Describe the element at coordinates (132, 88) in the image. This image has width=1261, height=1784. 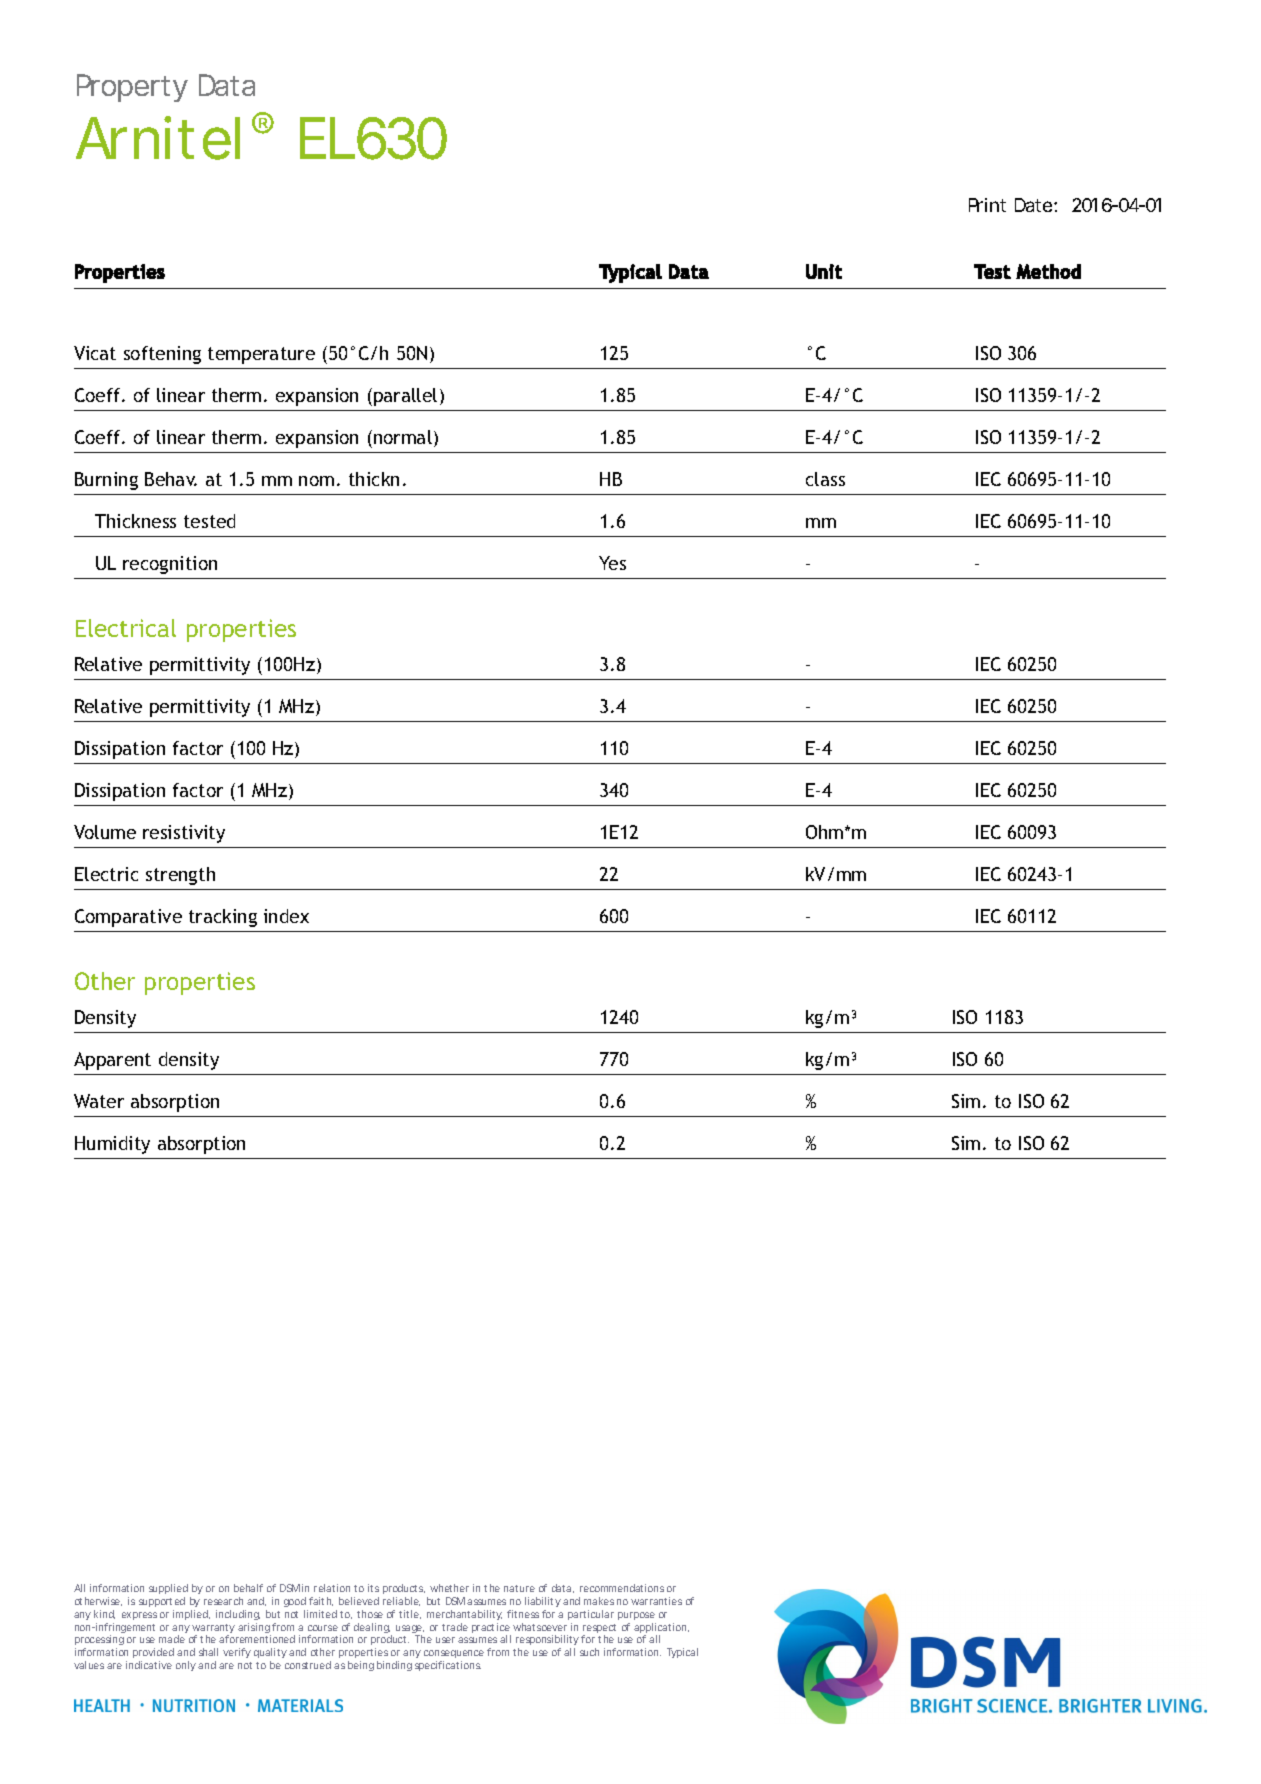
I see `Property` at that location.
